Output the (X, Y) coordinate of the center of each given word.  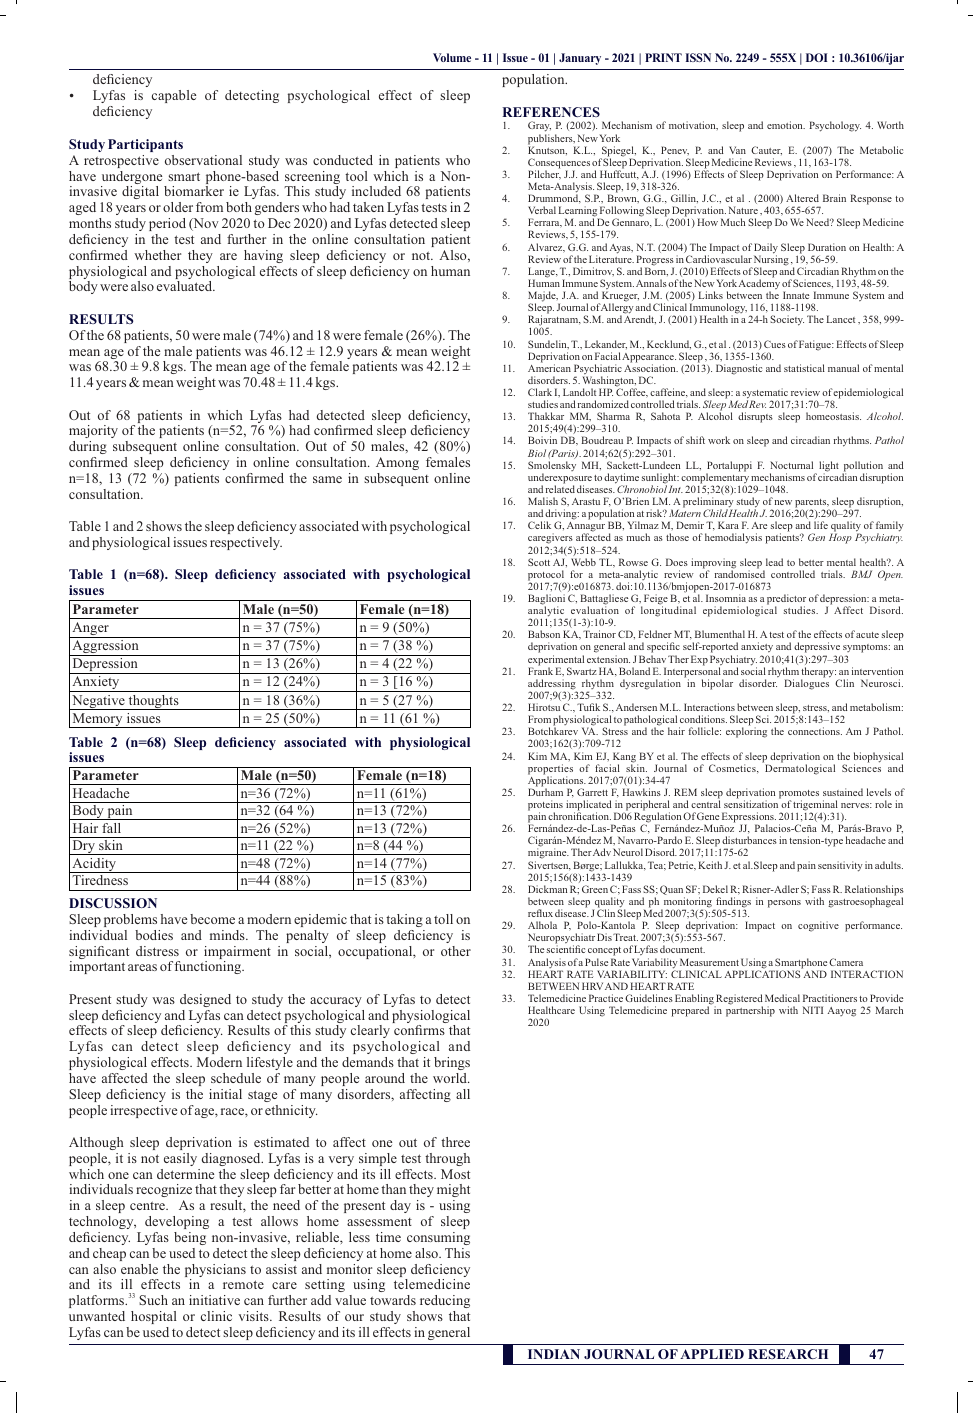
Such (153, 1300)
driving (561, 516)
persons (784, 904)
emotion (786, 125)
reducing (445, 1301)
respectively (246, 543)
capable (174, 96)
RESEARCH (788, 1354)
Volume (452, 57)
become (212, 919)
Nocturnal (791, 465)
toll (443, 919)
